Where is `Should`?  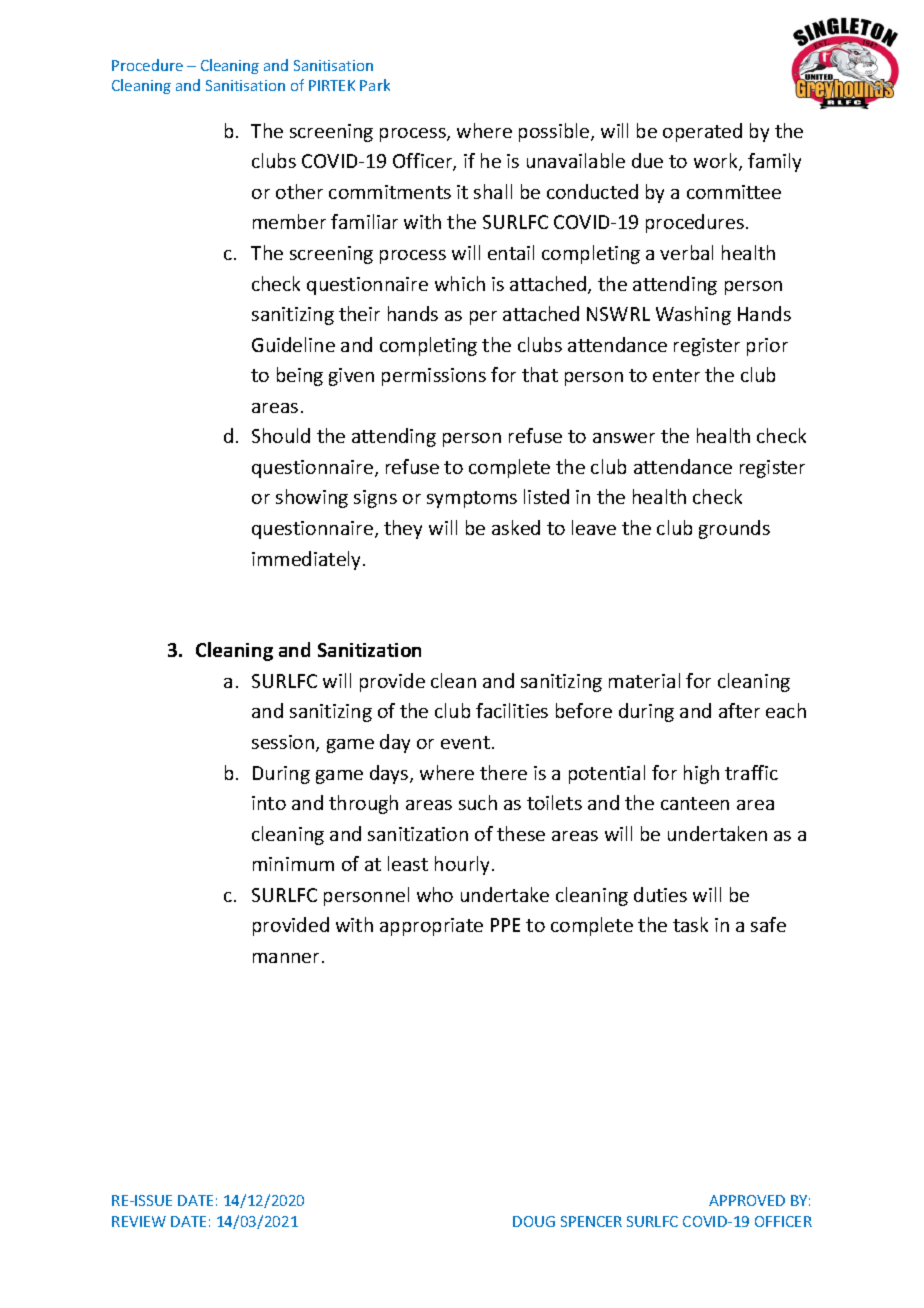 Should is located at coordinates (281, 435).
